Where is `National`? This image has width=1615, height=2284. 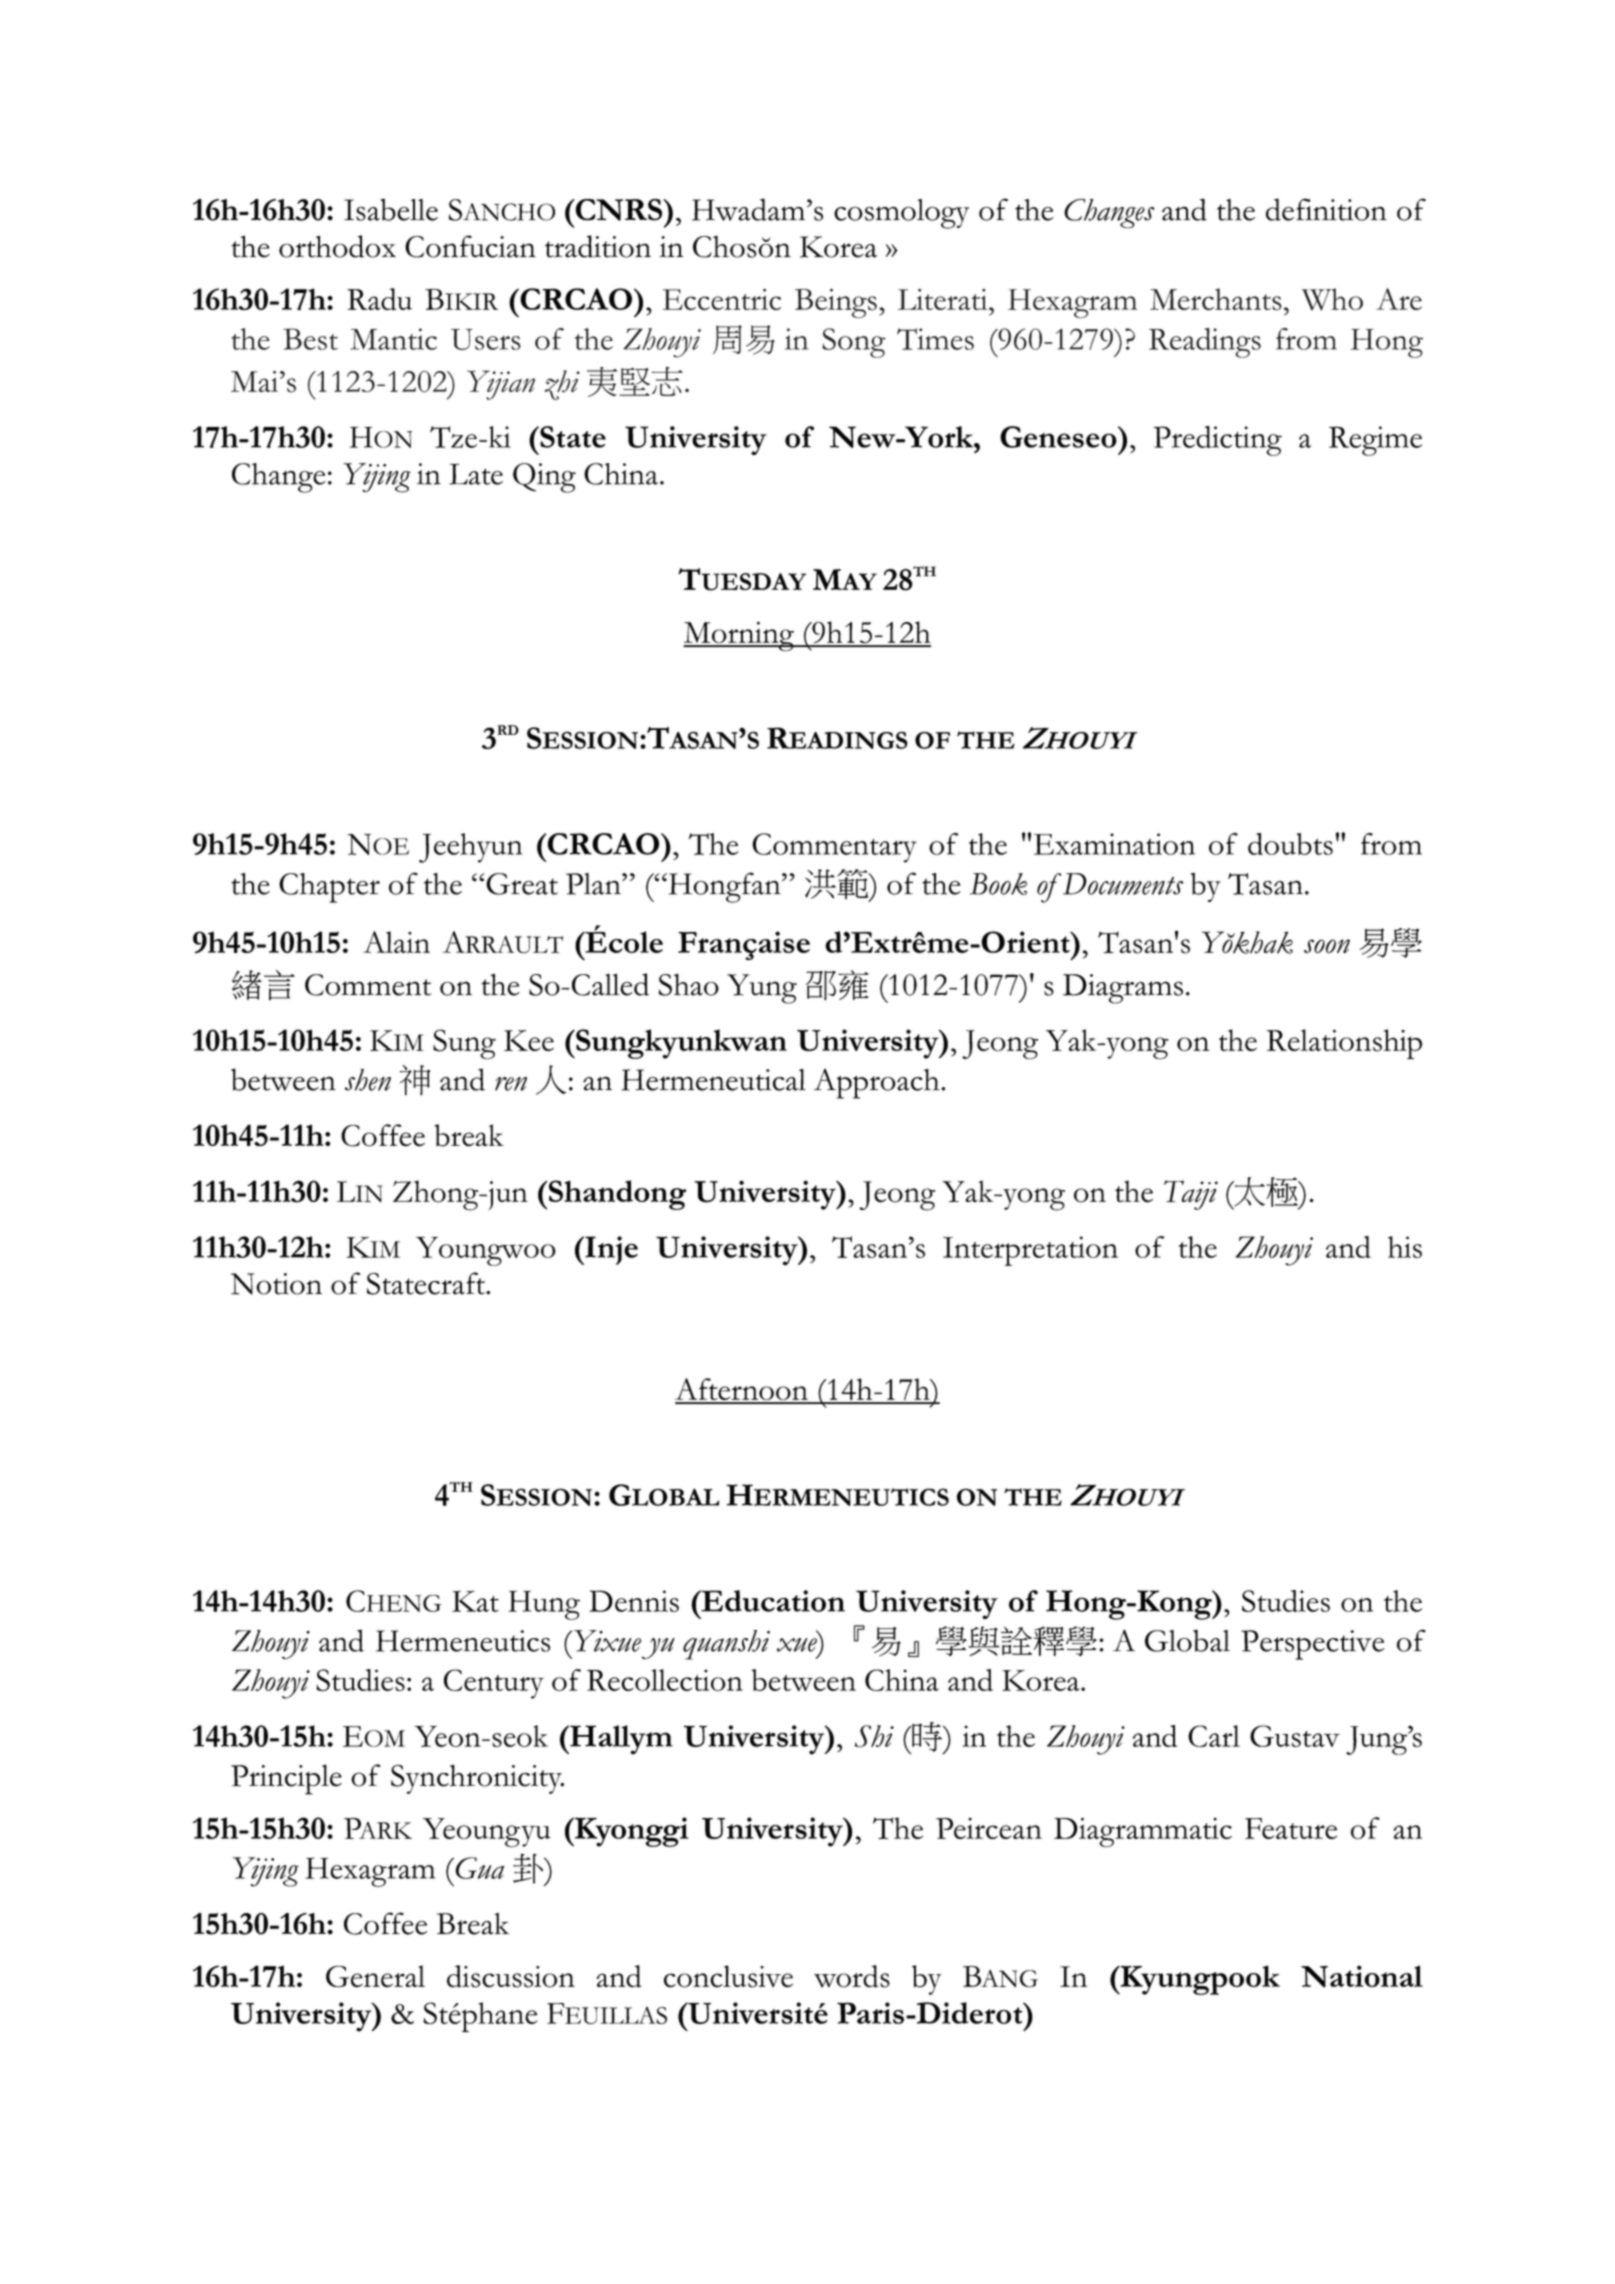
National is located at coordinates (1362, 1976).
